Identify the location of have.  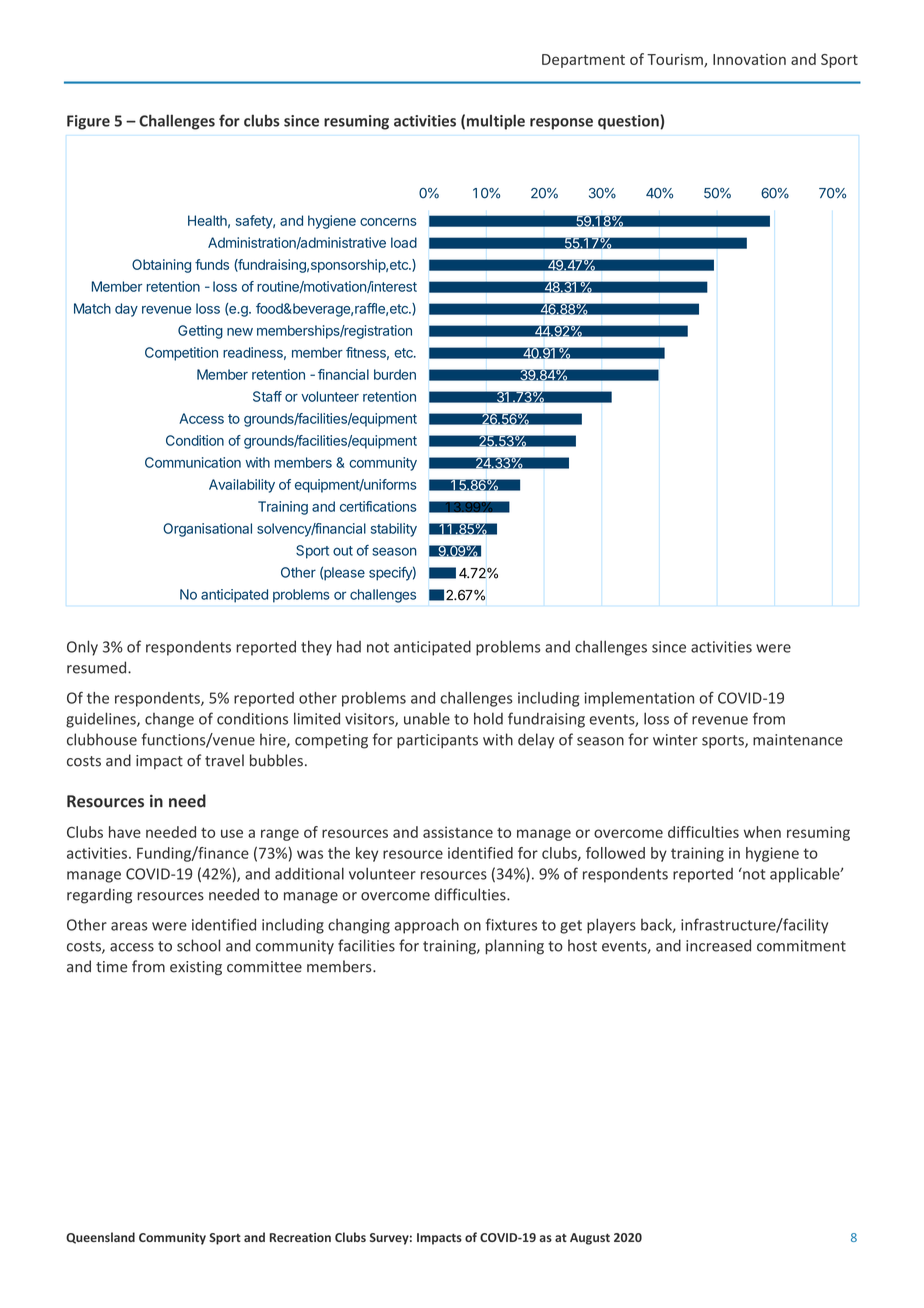
(125, 832).
